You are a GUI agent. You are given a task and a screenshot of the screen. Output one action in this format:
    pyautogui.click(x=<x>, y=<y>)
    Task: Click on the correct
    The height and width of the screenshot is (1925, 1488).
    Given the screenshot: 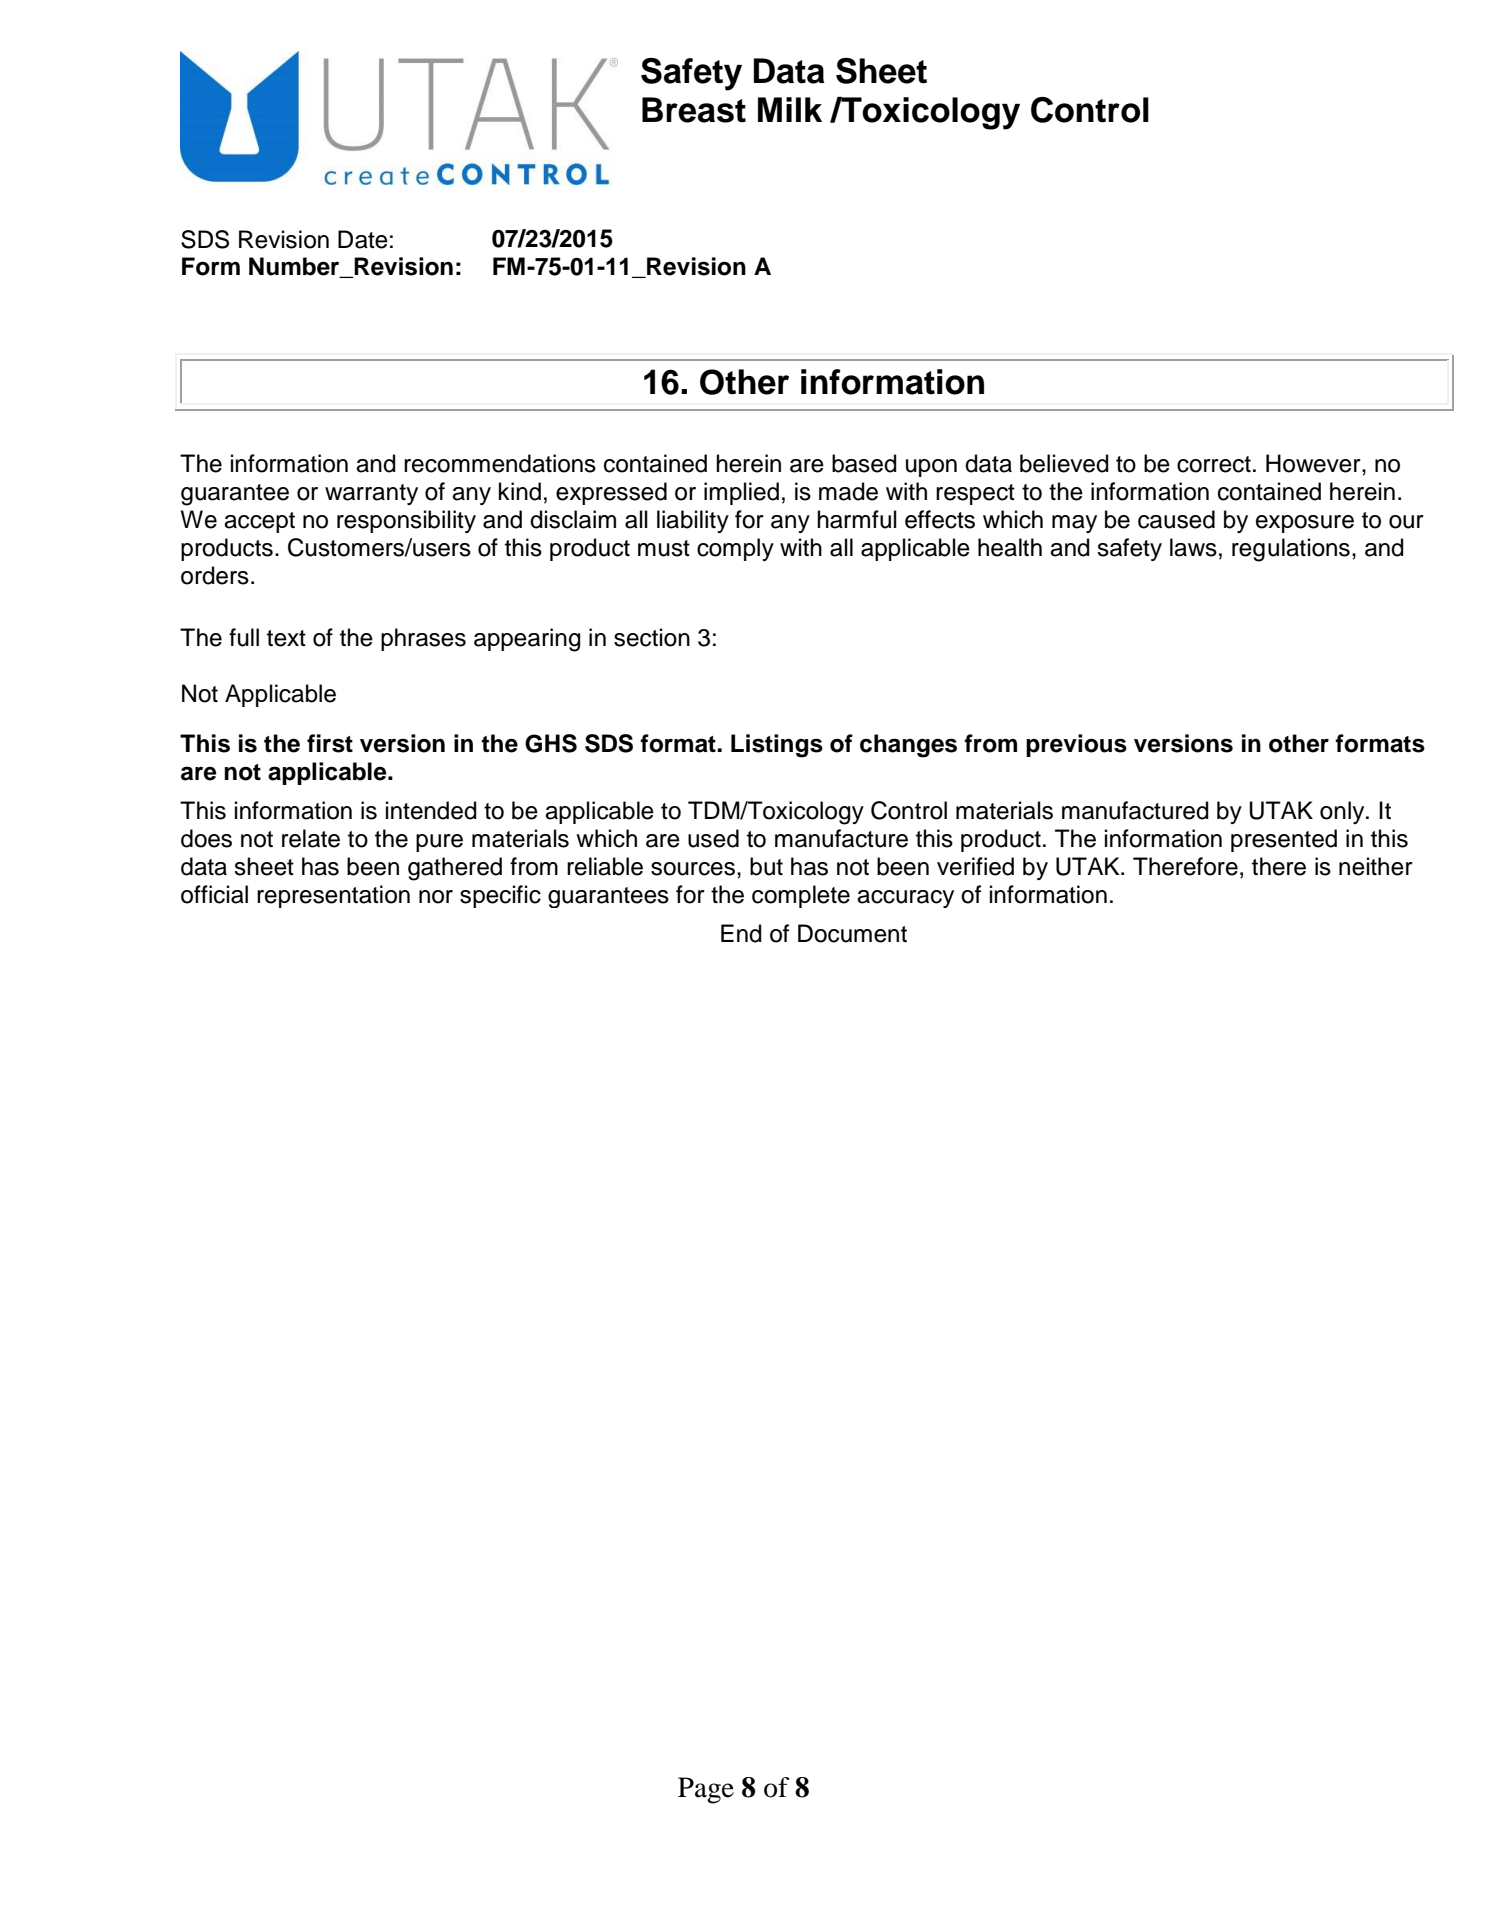 What is the action you would take?
    pyautogui.click(x=1214, y=464)
